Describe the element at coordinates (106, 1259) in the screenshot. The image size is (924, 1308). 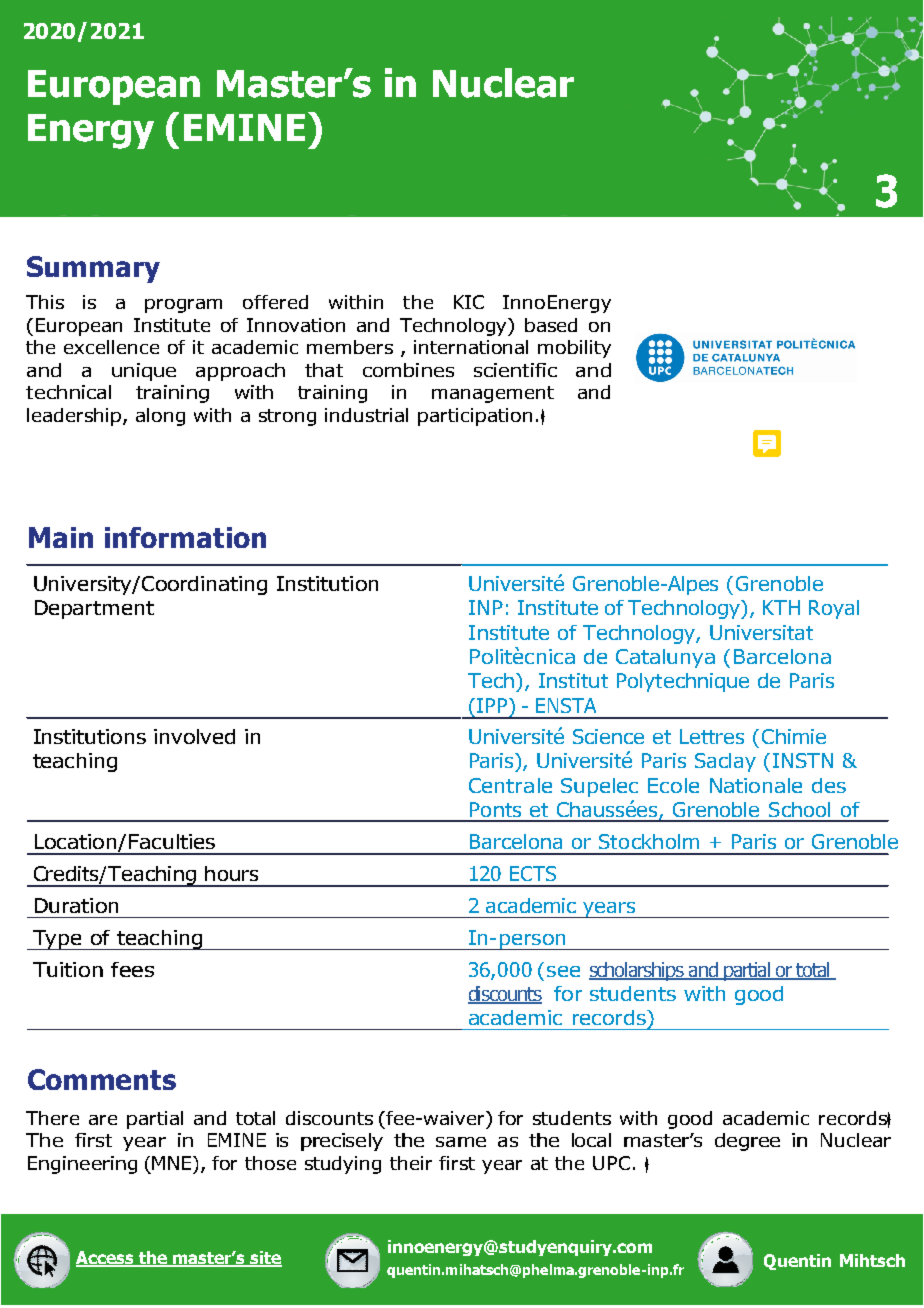
I see `Access` at that location.
